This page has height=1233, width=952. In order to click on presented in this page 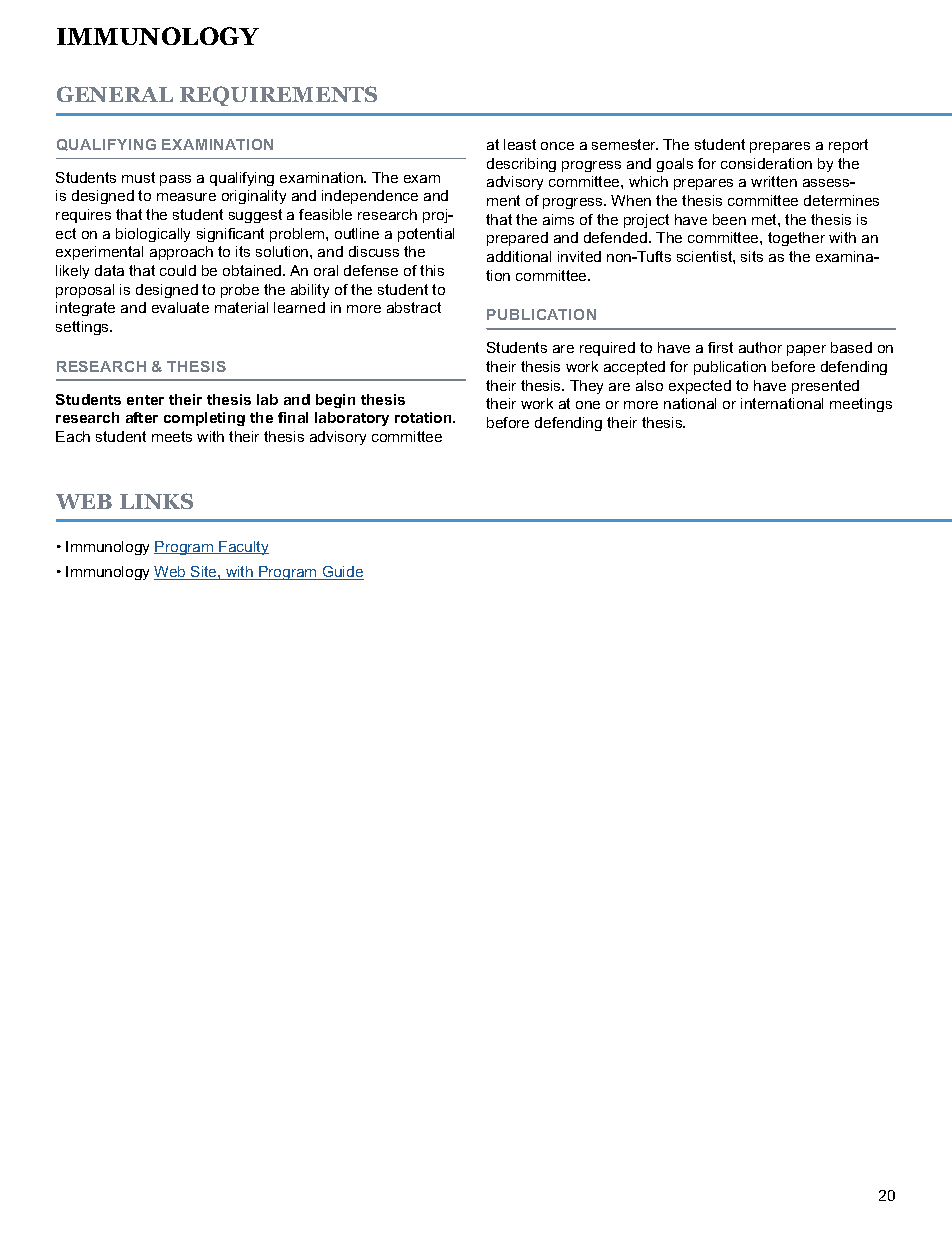, I will do `click(825, 387)`.
